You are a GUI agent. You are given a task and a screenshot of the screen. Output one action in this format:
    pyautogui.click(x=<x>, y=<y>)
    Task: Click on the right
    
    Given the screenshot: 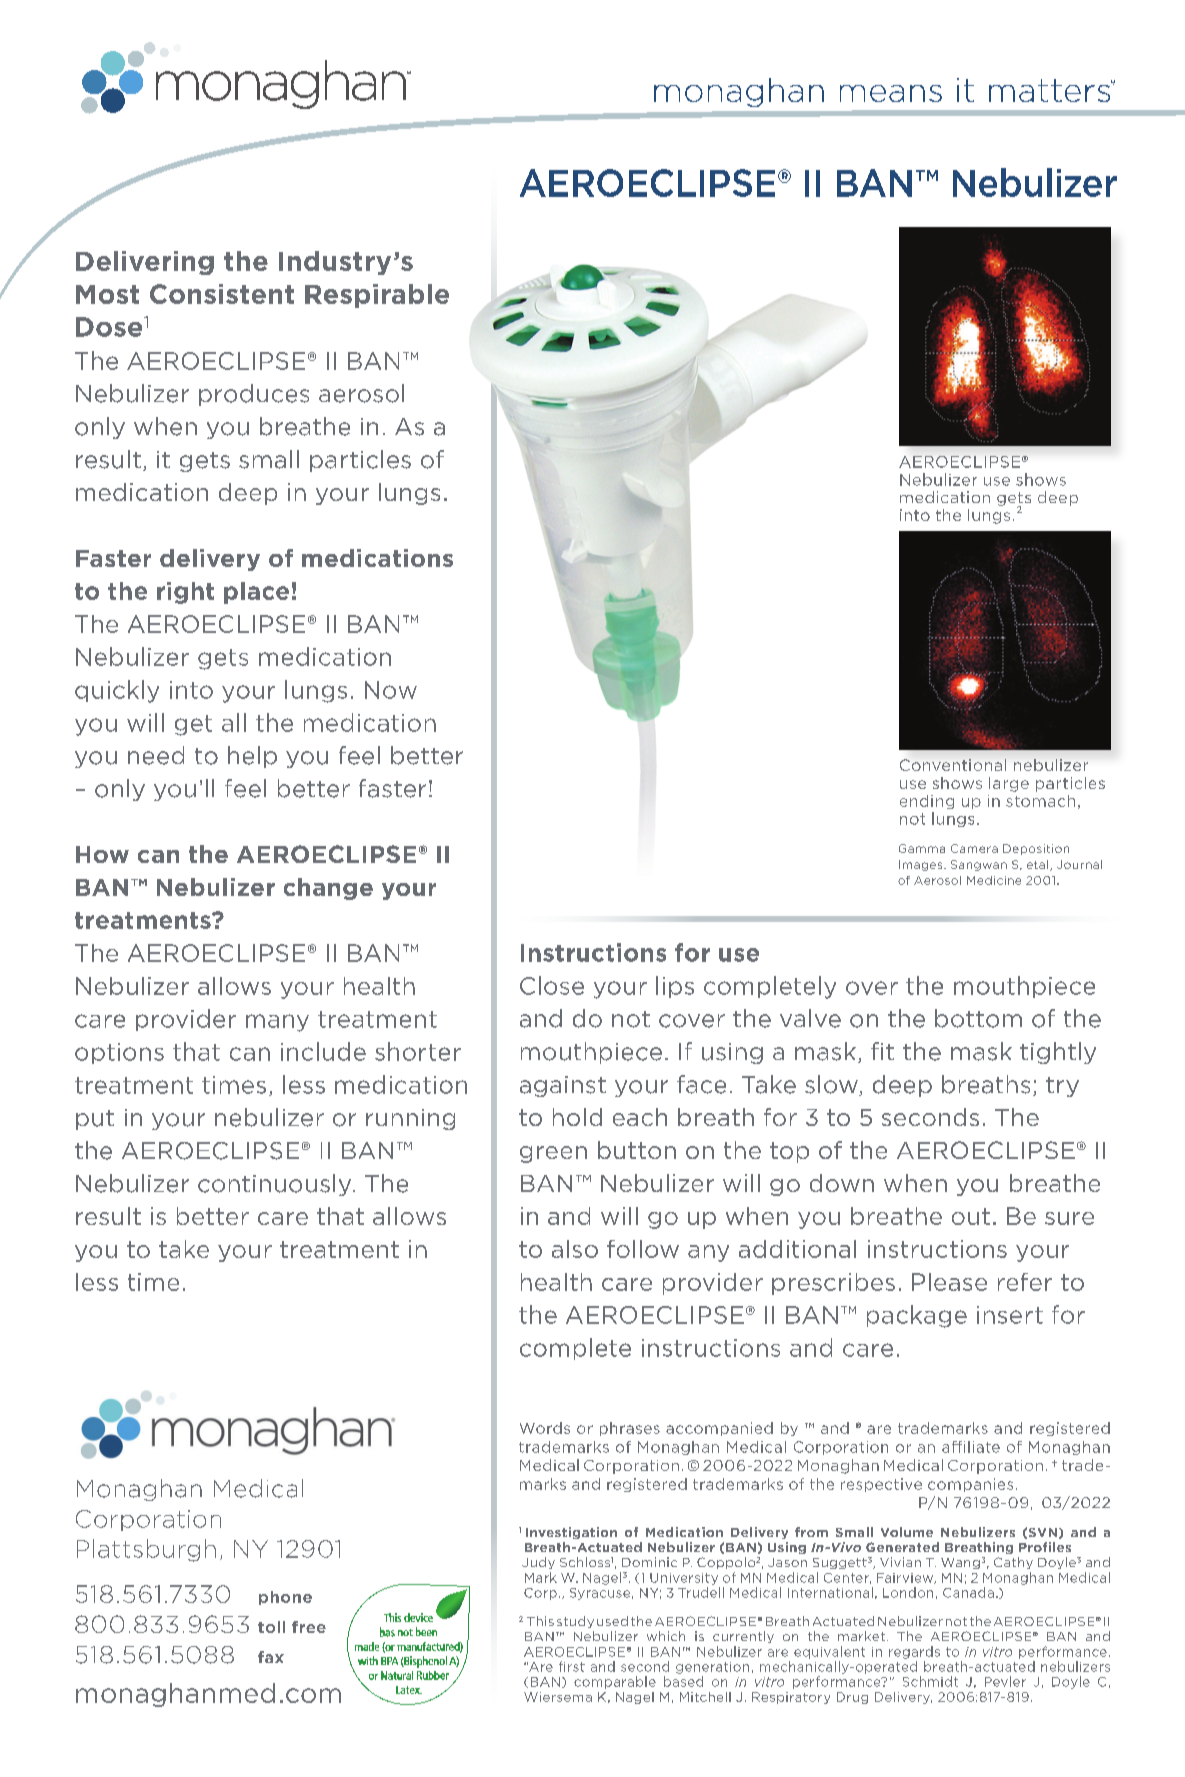 What is the action you would take?
    pyautogui.click(x=185, y=593)
